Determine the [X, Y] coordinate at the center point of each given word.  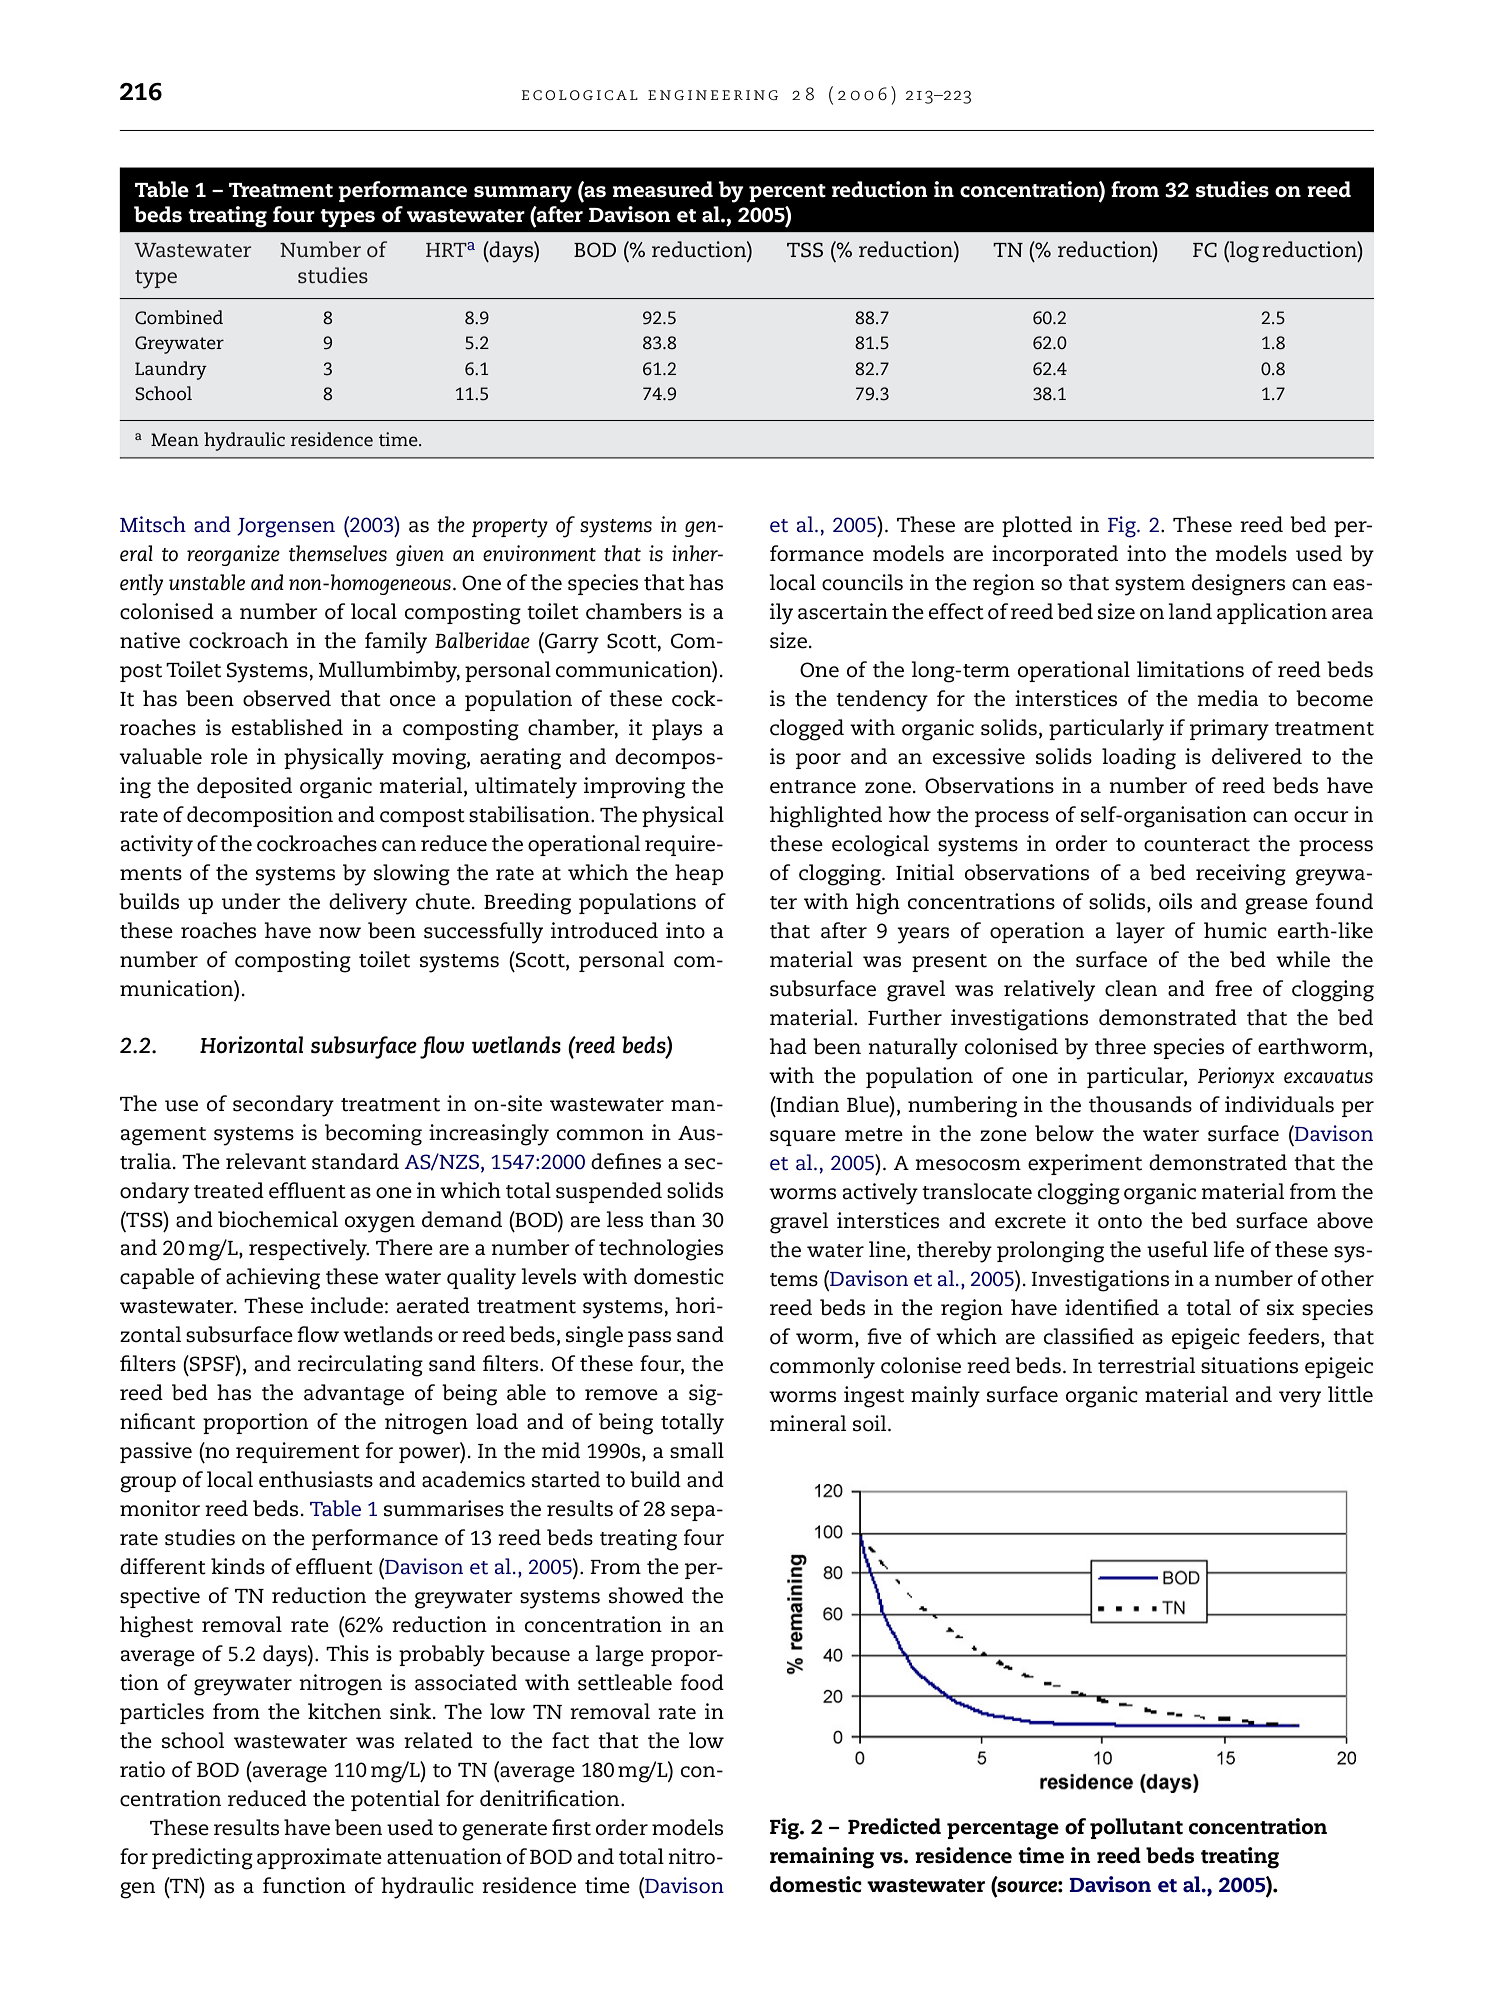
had [788, 1046]
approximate [319, 1858]
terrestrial [1146, 1365]
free [1233, 988]
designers [1238, 585]
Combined [179, 317]
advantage [354, 1395]
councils [862, 582]
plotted [1037, 526]
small [697, 1450]
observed [287, 698]
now [340, 933]
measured [662, 189]
